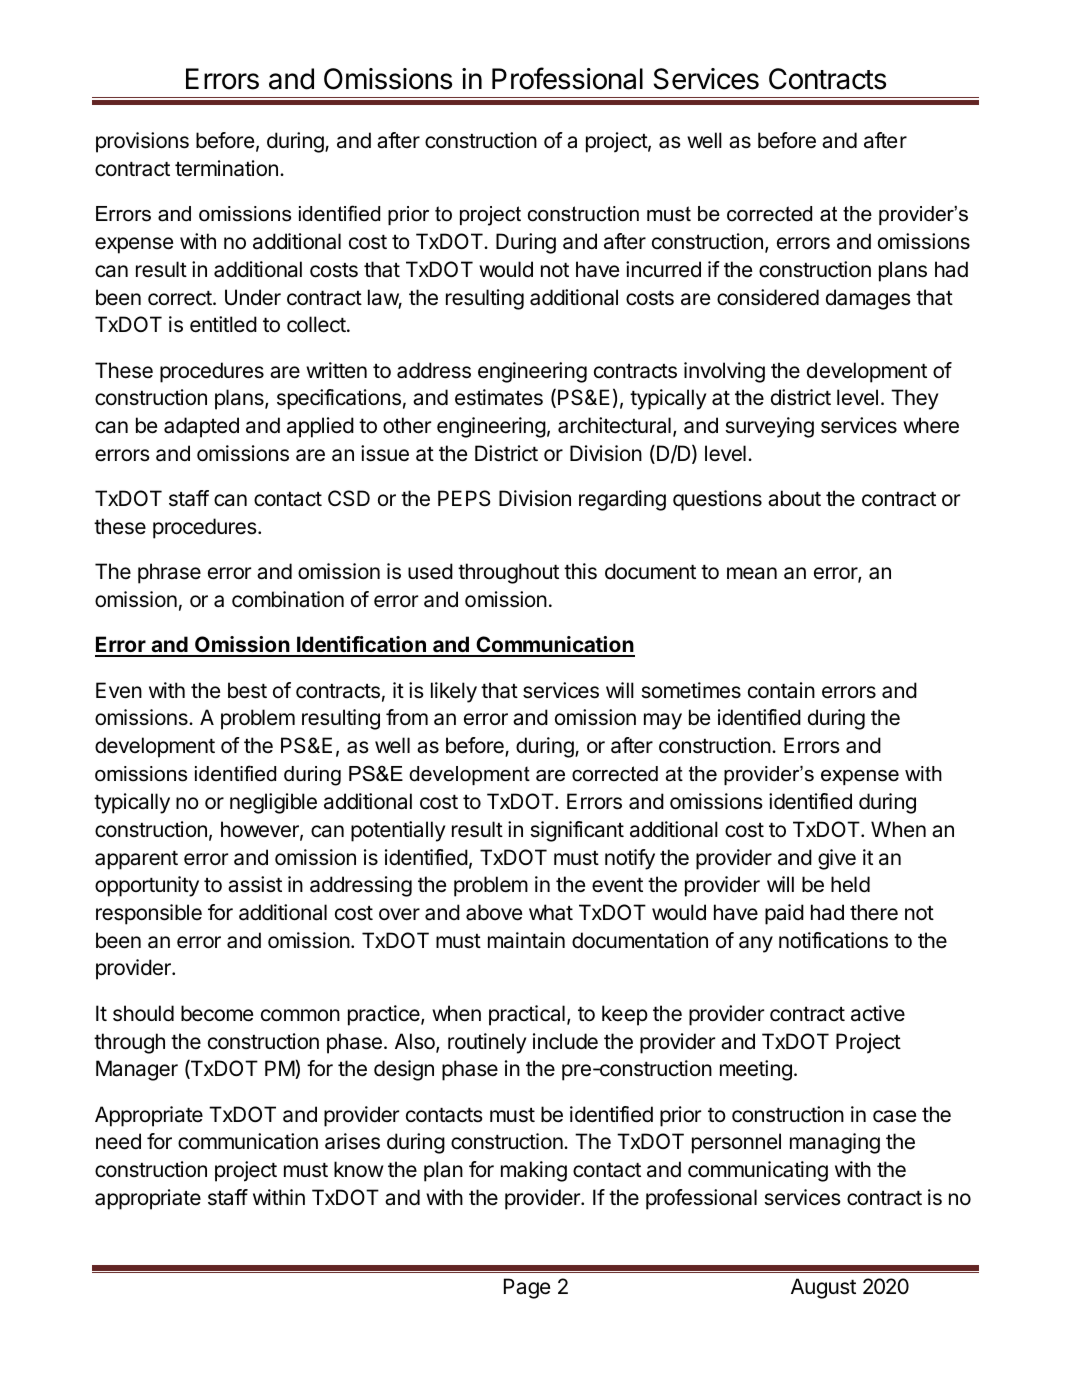 Image resolution: width=1071 pixels, height=1386 pixels. Describe the element at coordinates (169, 573) in the screenshot. I see `phrase` at that location.
